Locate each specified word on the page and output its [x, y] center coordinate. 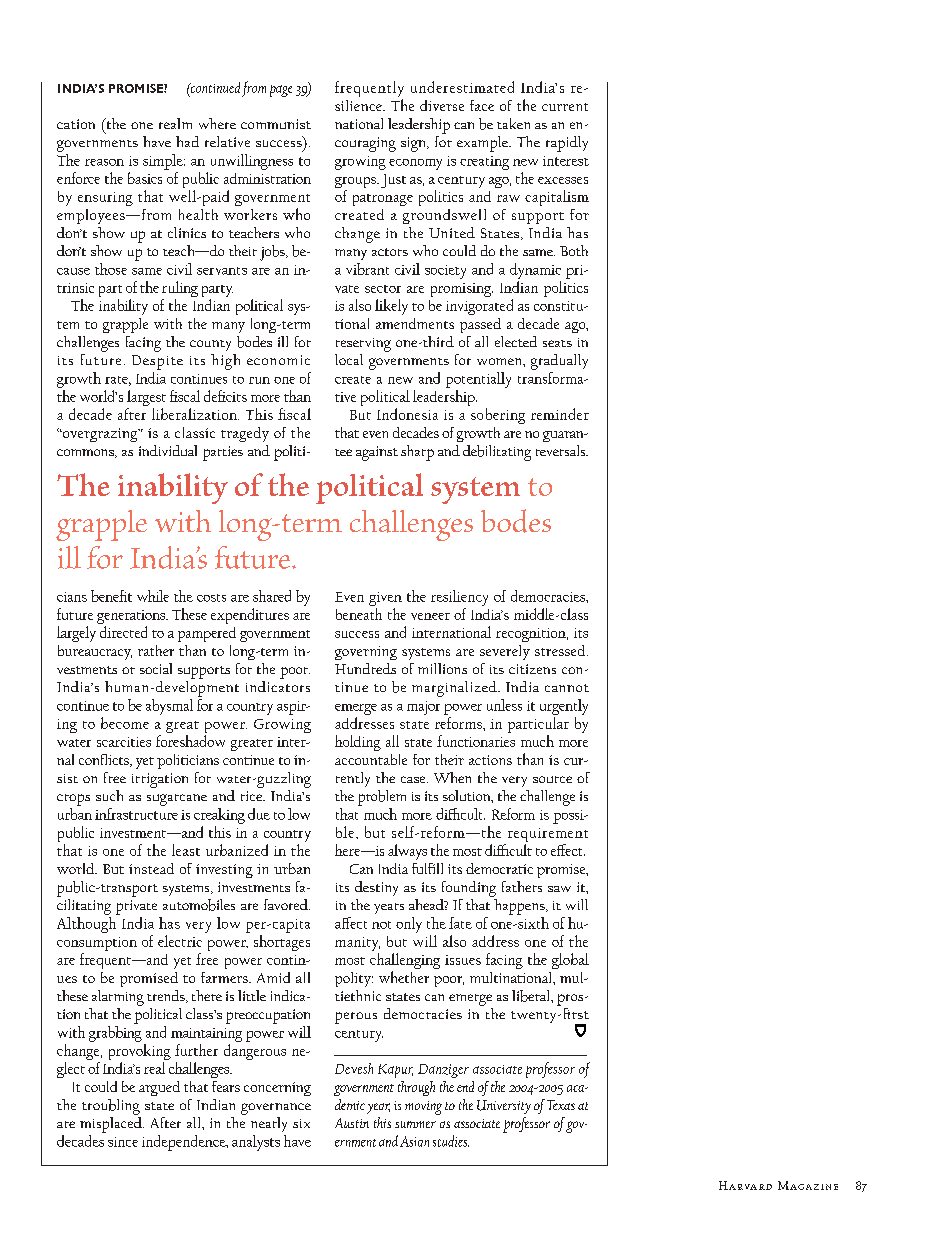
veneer [430, 616]
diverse [442, 105]
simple [164, 162]
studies [451, 1141]
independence [185, 1143]
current [565, 107]
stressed [561, 650]
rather [156, 650]
